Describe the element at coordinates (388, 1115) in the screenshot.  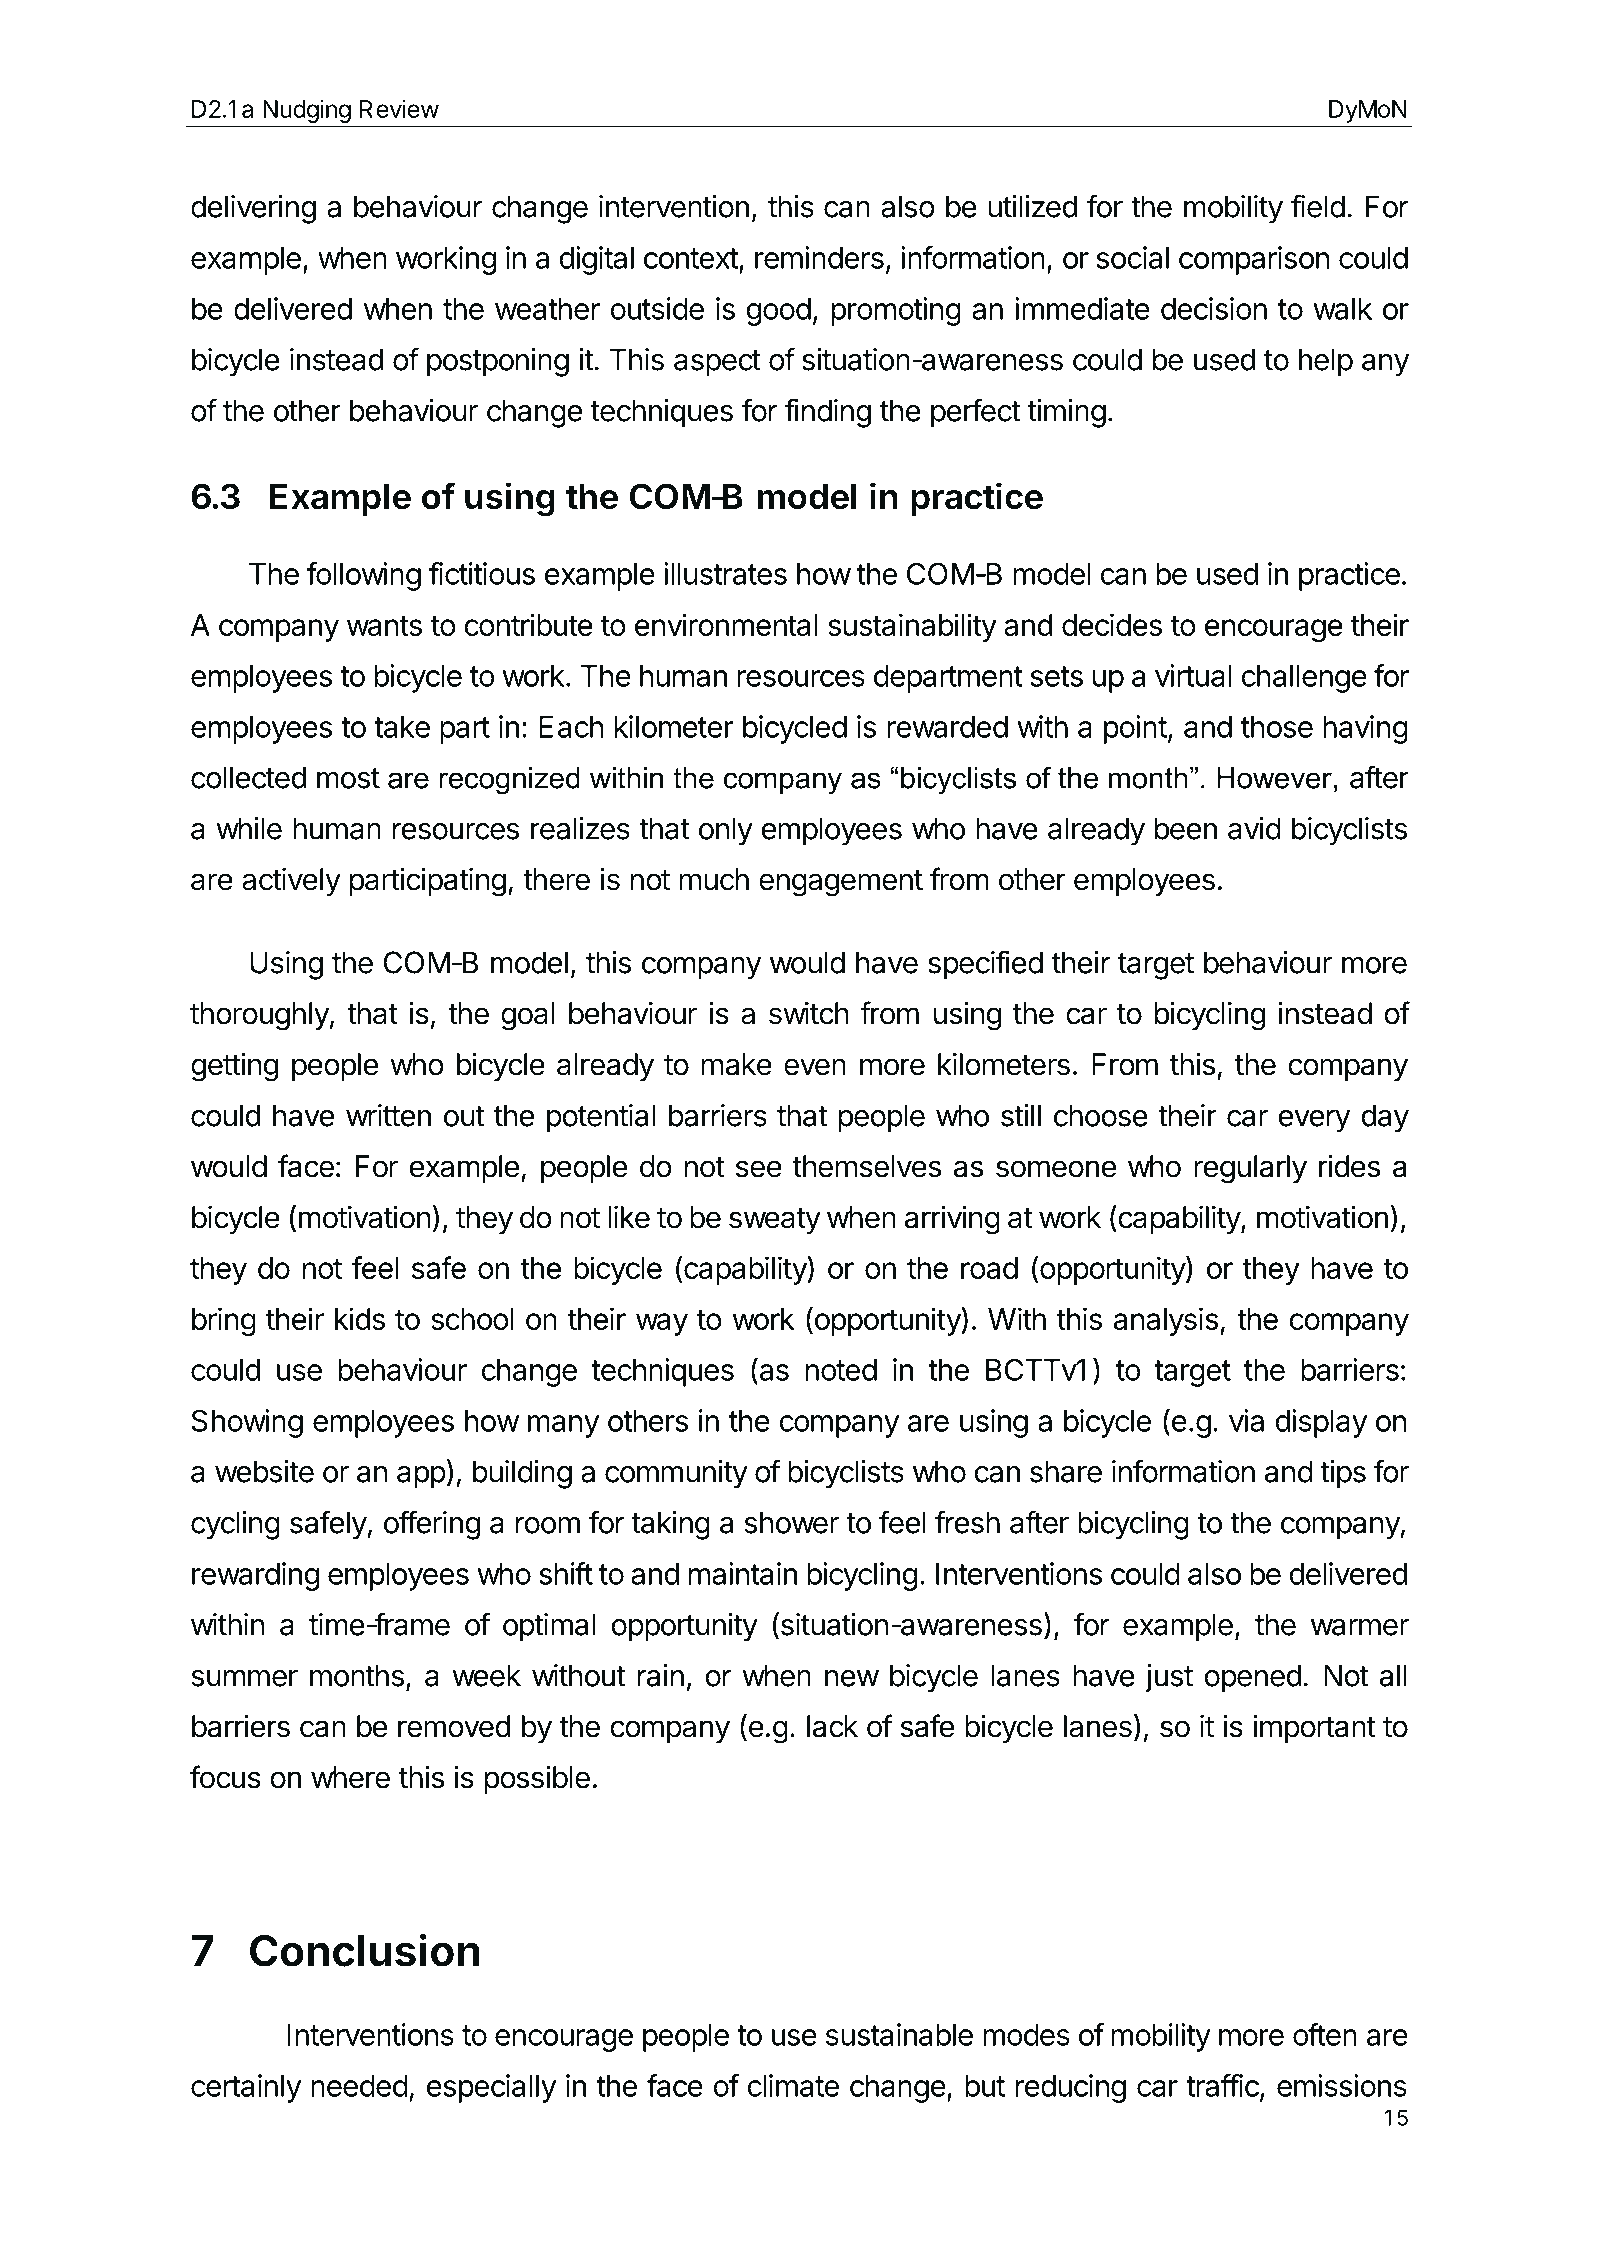
I see `written` at that location.
